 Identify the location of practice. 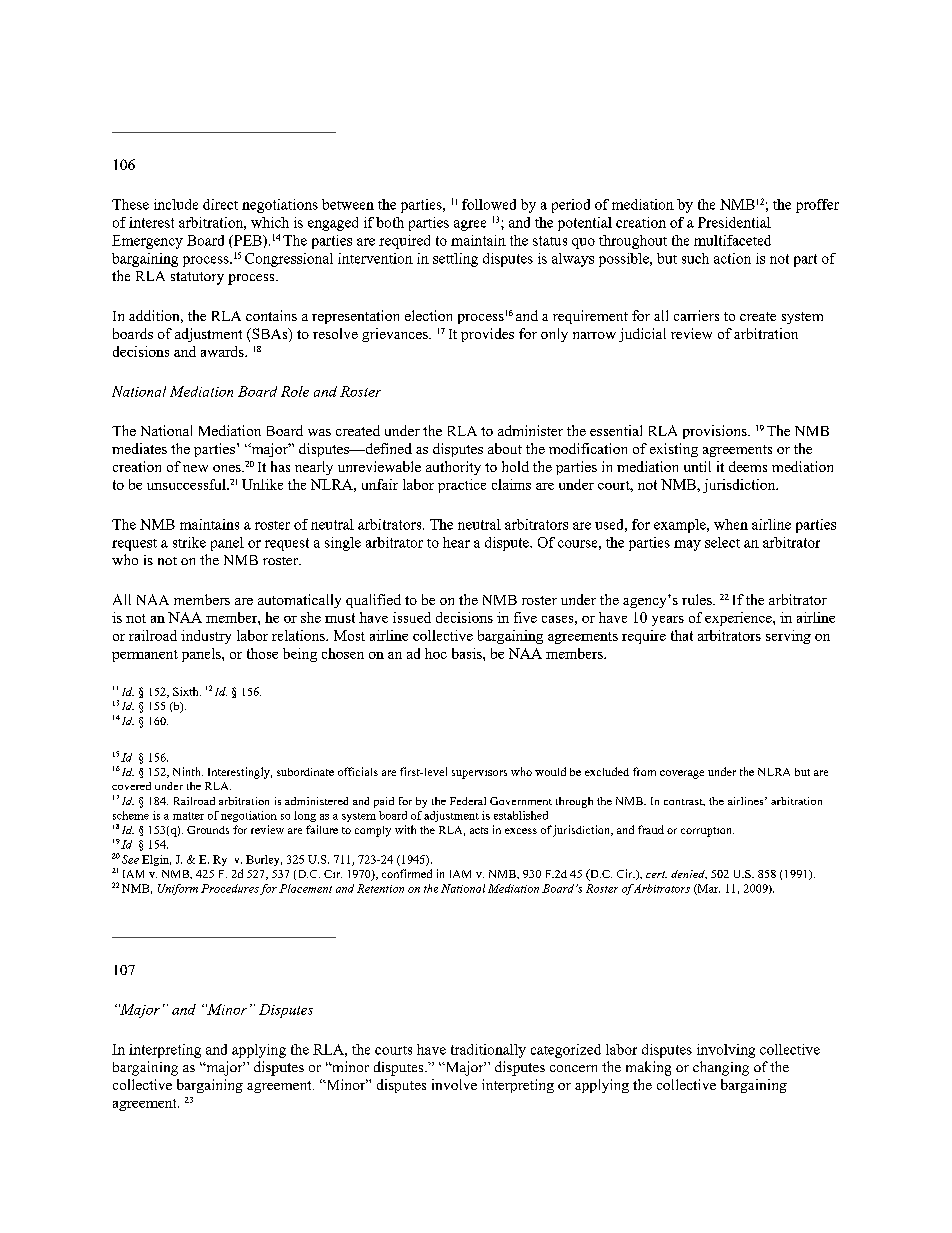
(462, 486).
